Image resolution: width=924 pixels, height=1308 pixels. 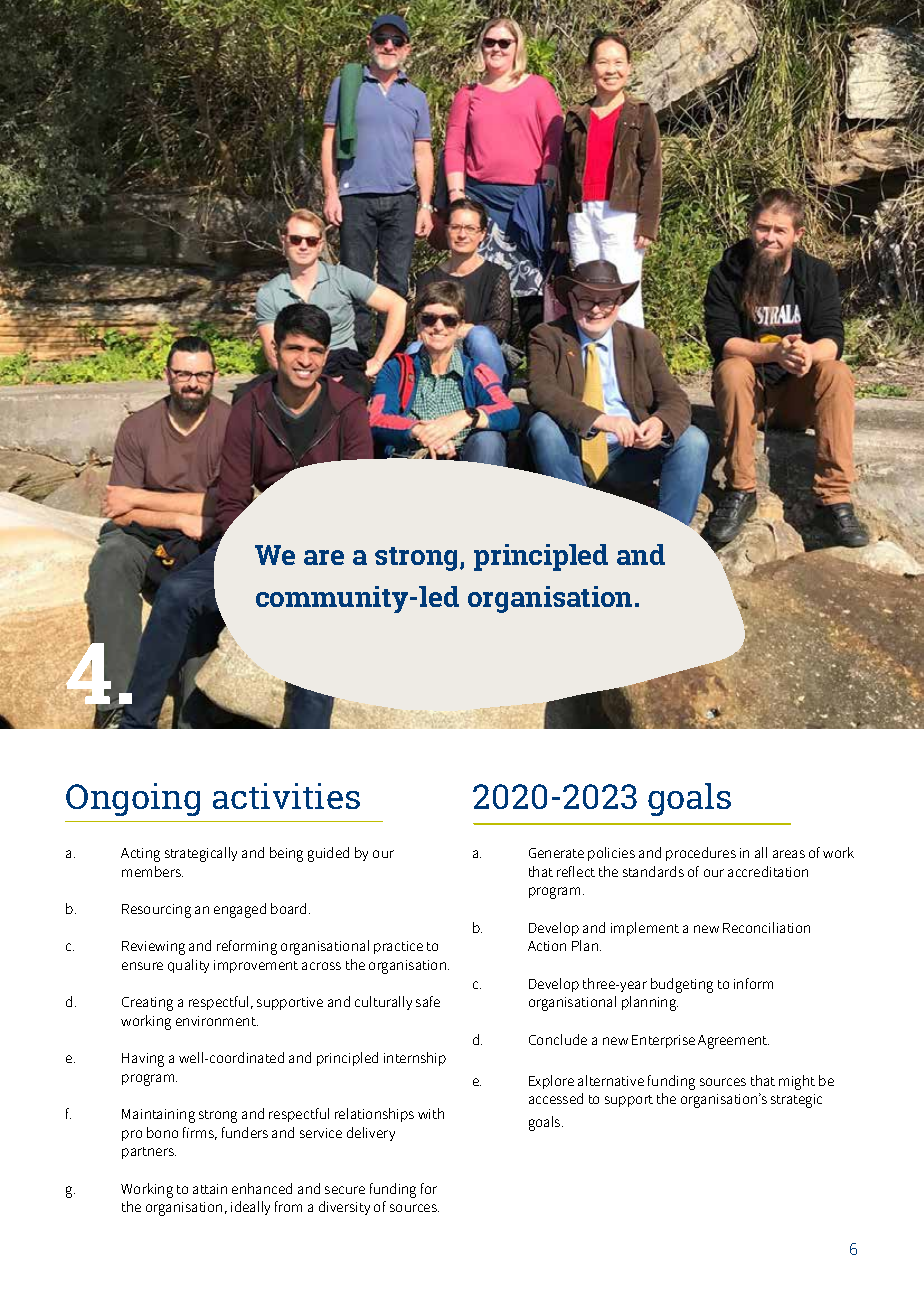 What do you see at coordinates (797, 1082) in the screenshot?
I see `might` at bounding box center [797, 1082].
